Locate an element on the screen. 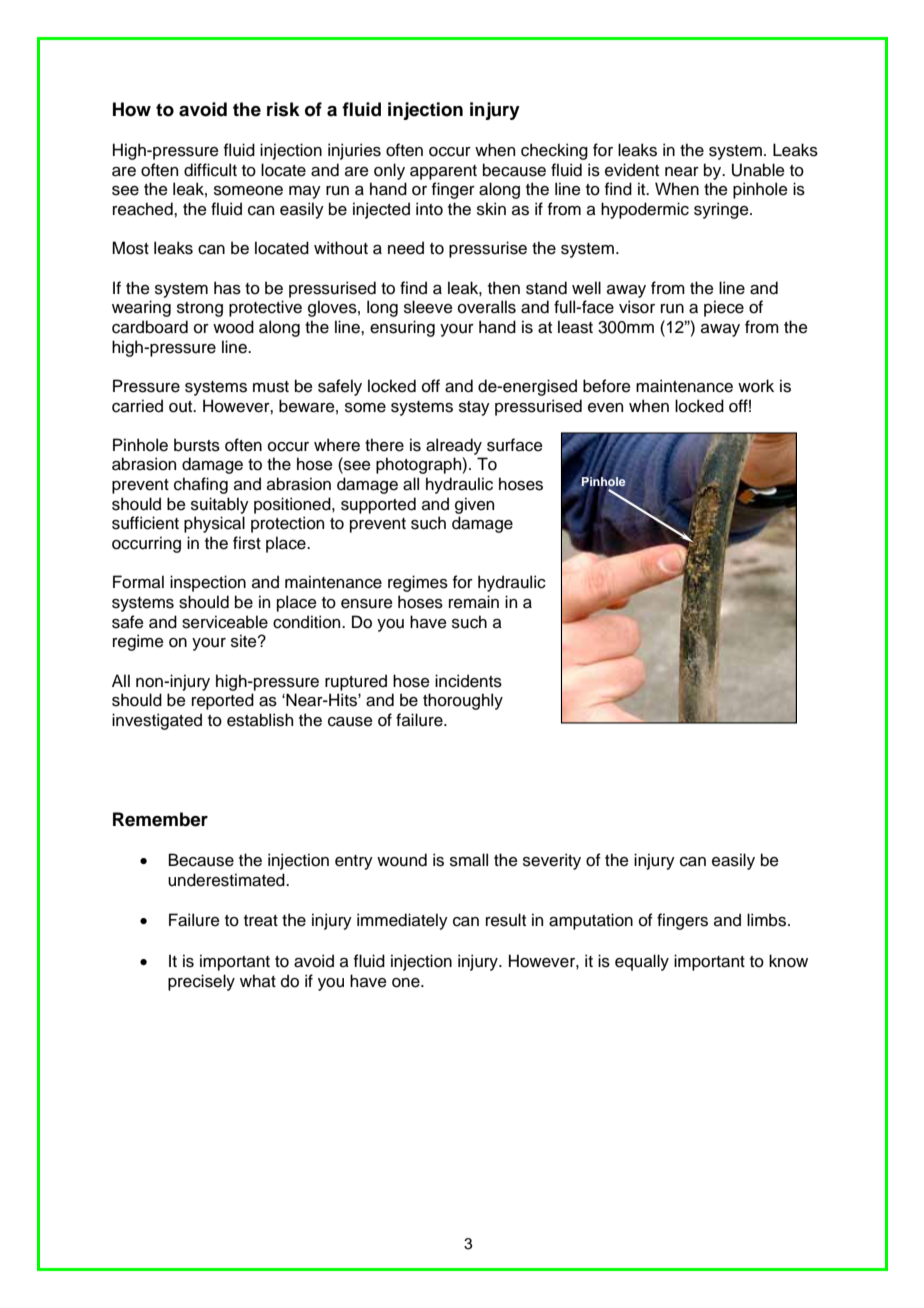 The width and height of the screenshot is (924, 1308). precisely is located at coordinates (201, 982).
